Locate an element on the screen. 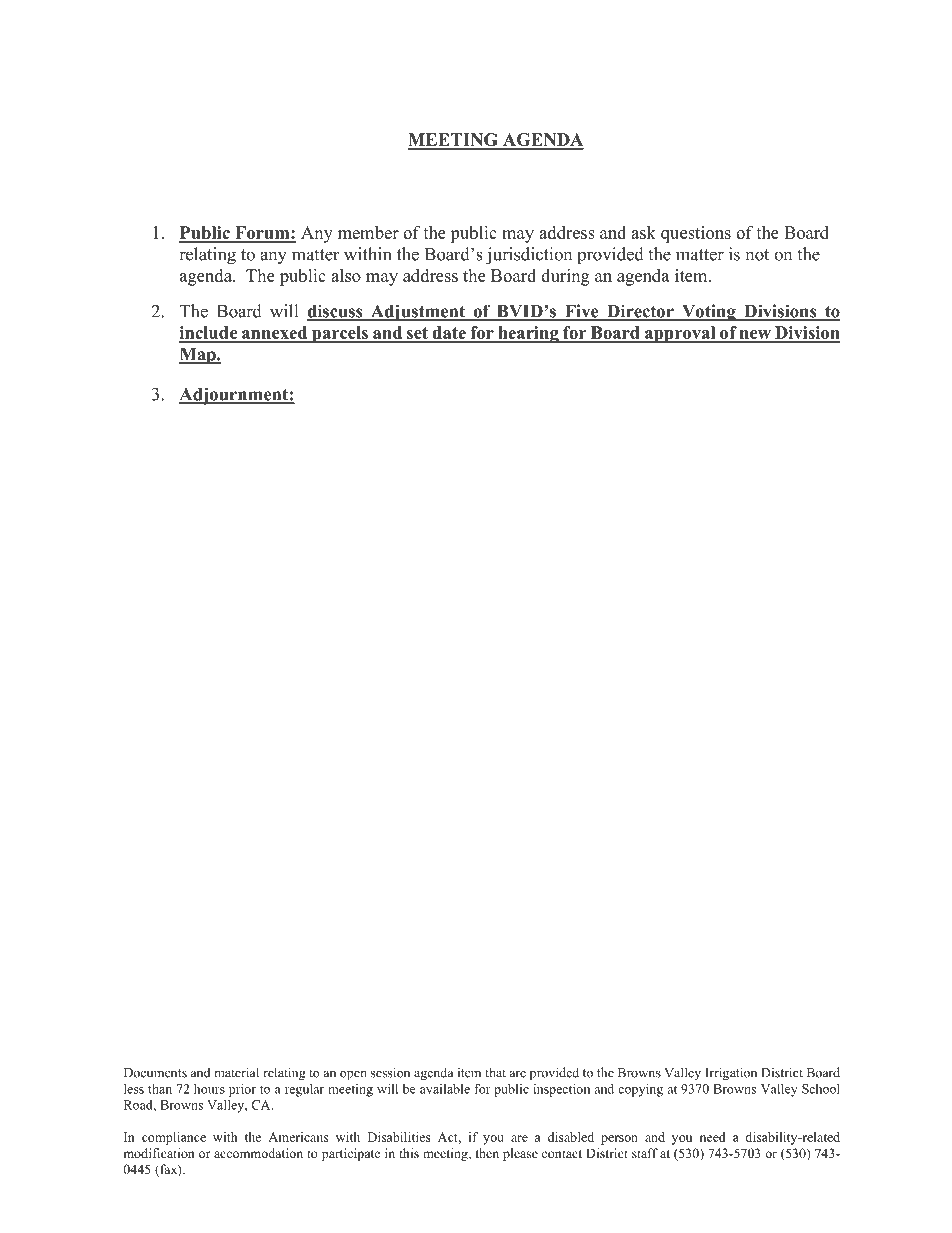 This screenshot has height=1233, width=952. hearing is located at coordinates (528, 334).
